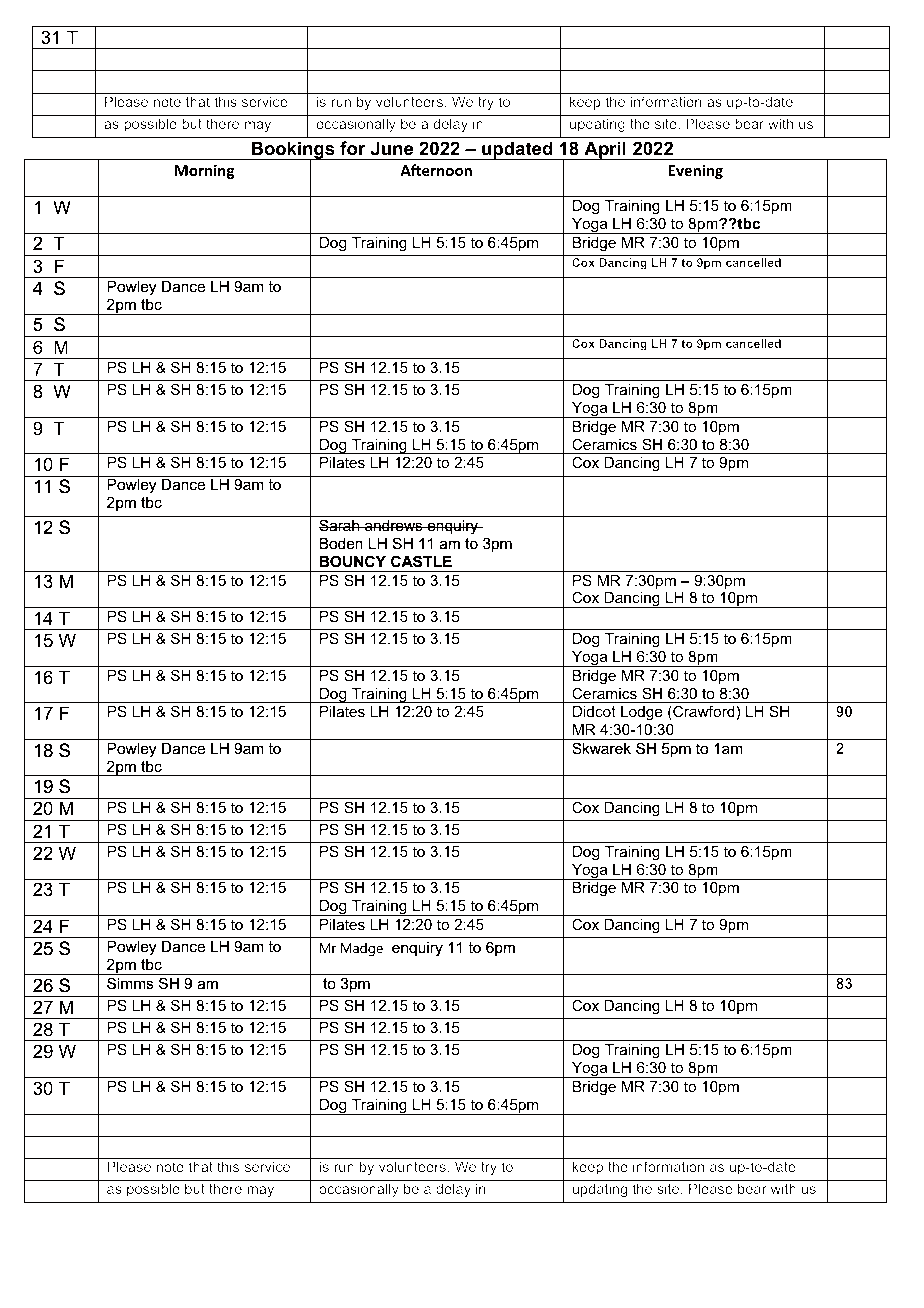 The width and height of the document is (924, 1308). I want to click on BOUNCY, so click(353, 561).
